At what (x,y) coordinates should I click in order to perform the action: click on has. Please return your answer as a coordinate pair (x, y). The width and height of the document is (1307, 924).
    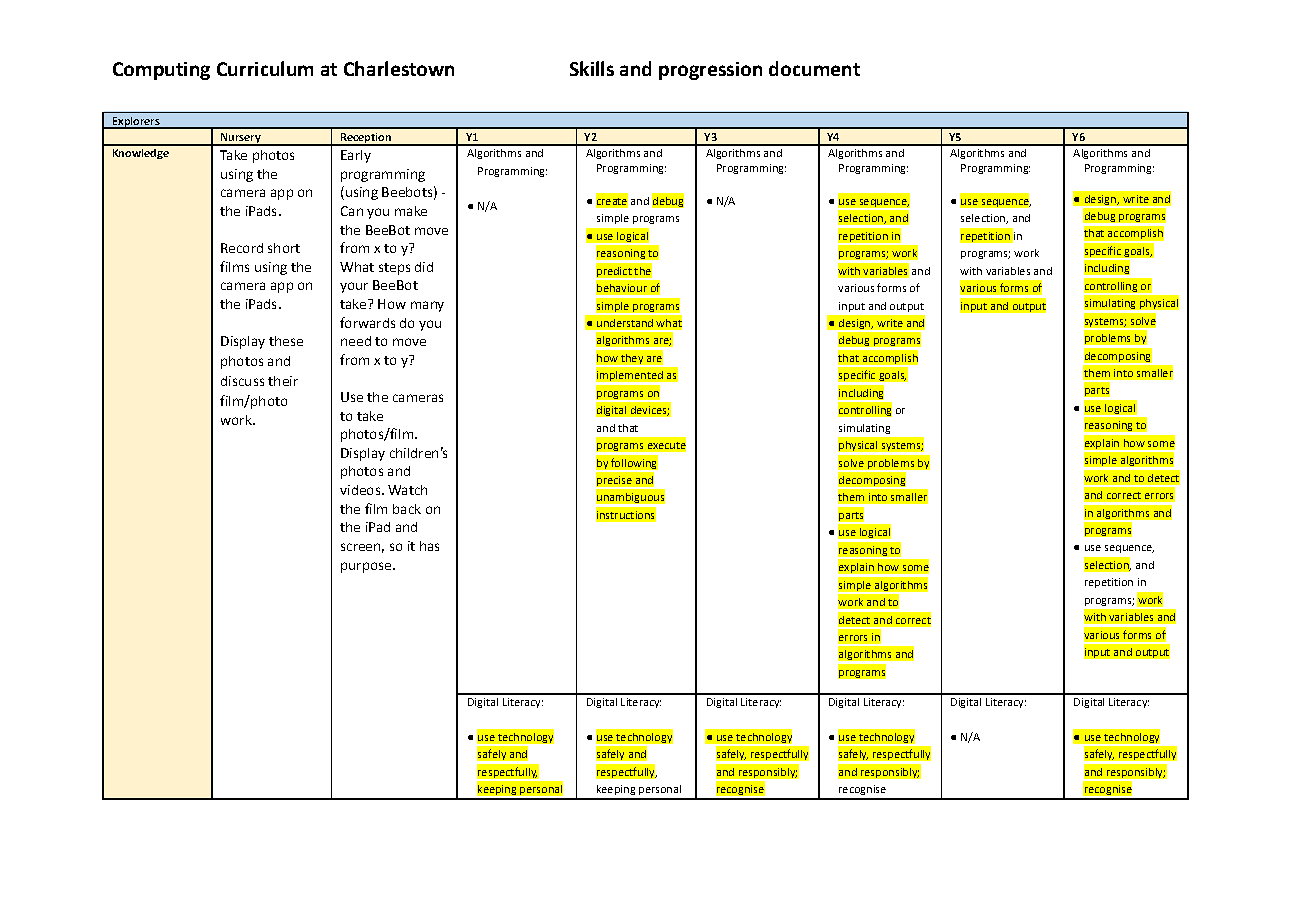
    Looking at the image, I should click on (429, 546).
